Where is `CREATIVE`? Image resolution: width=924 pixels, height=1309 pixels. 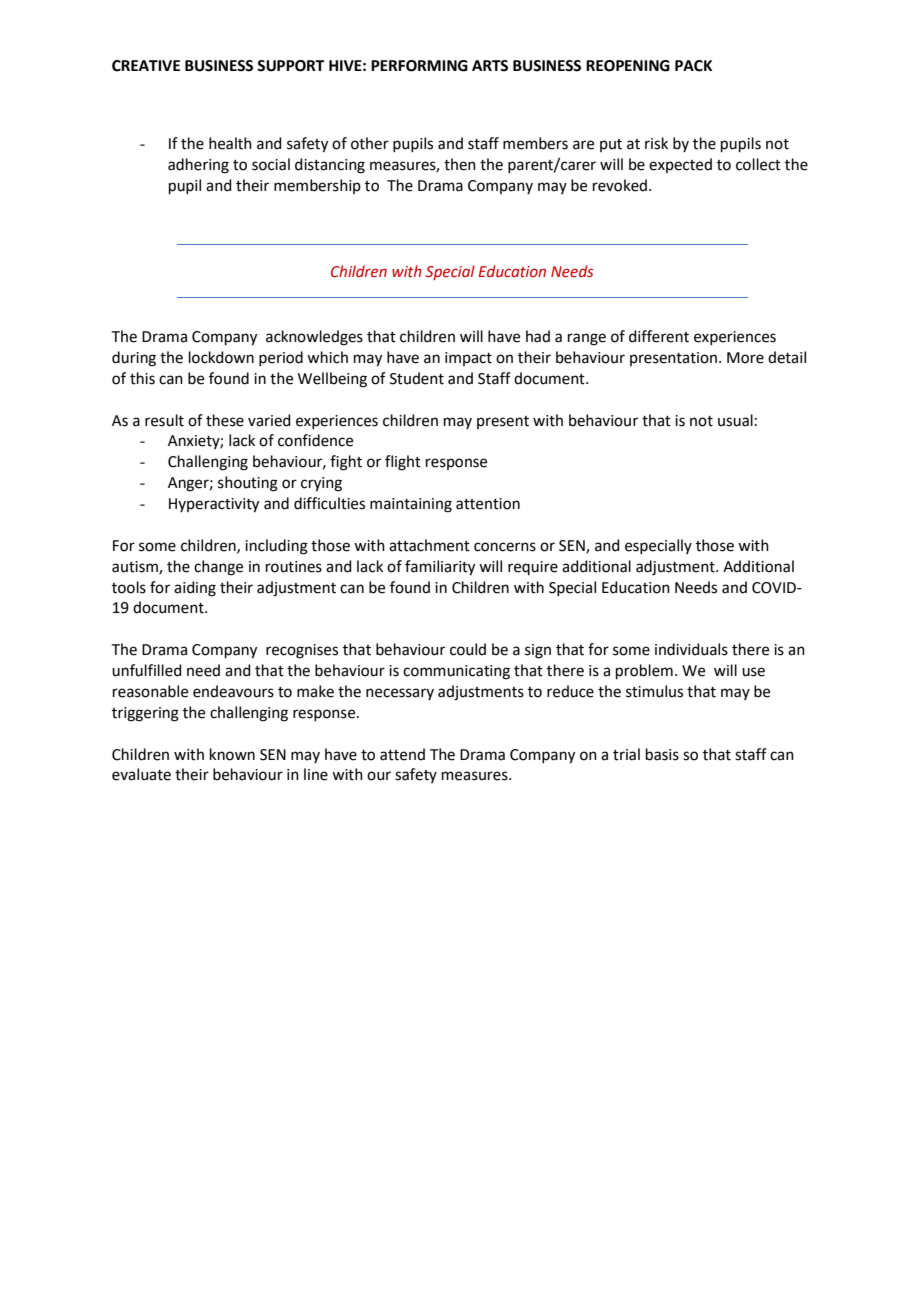
CREATIVE is located at coordinates (146, 66).
